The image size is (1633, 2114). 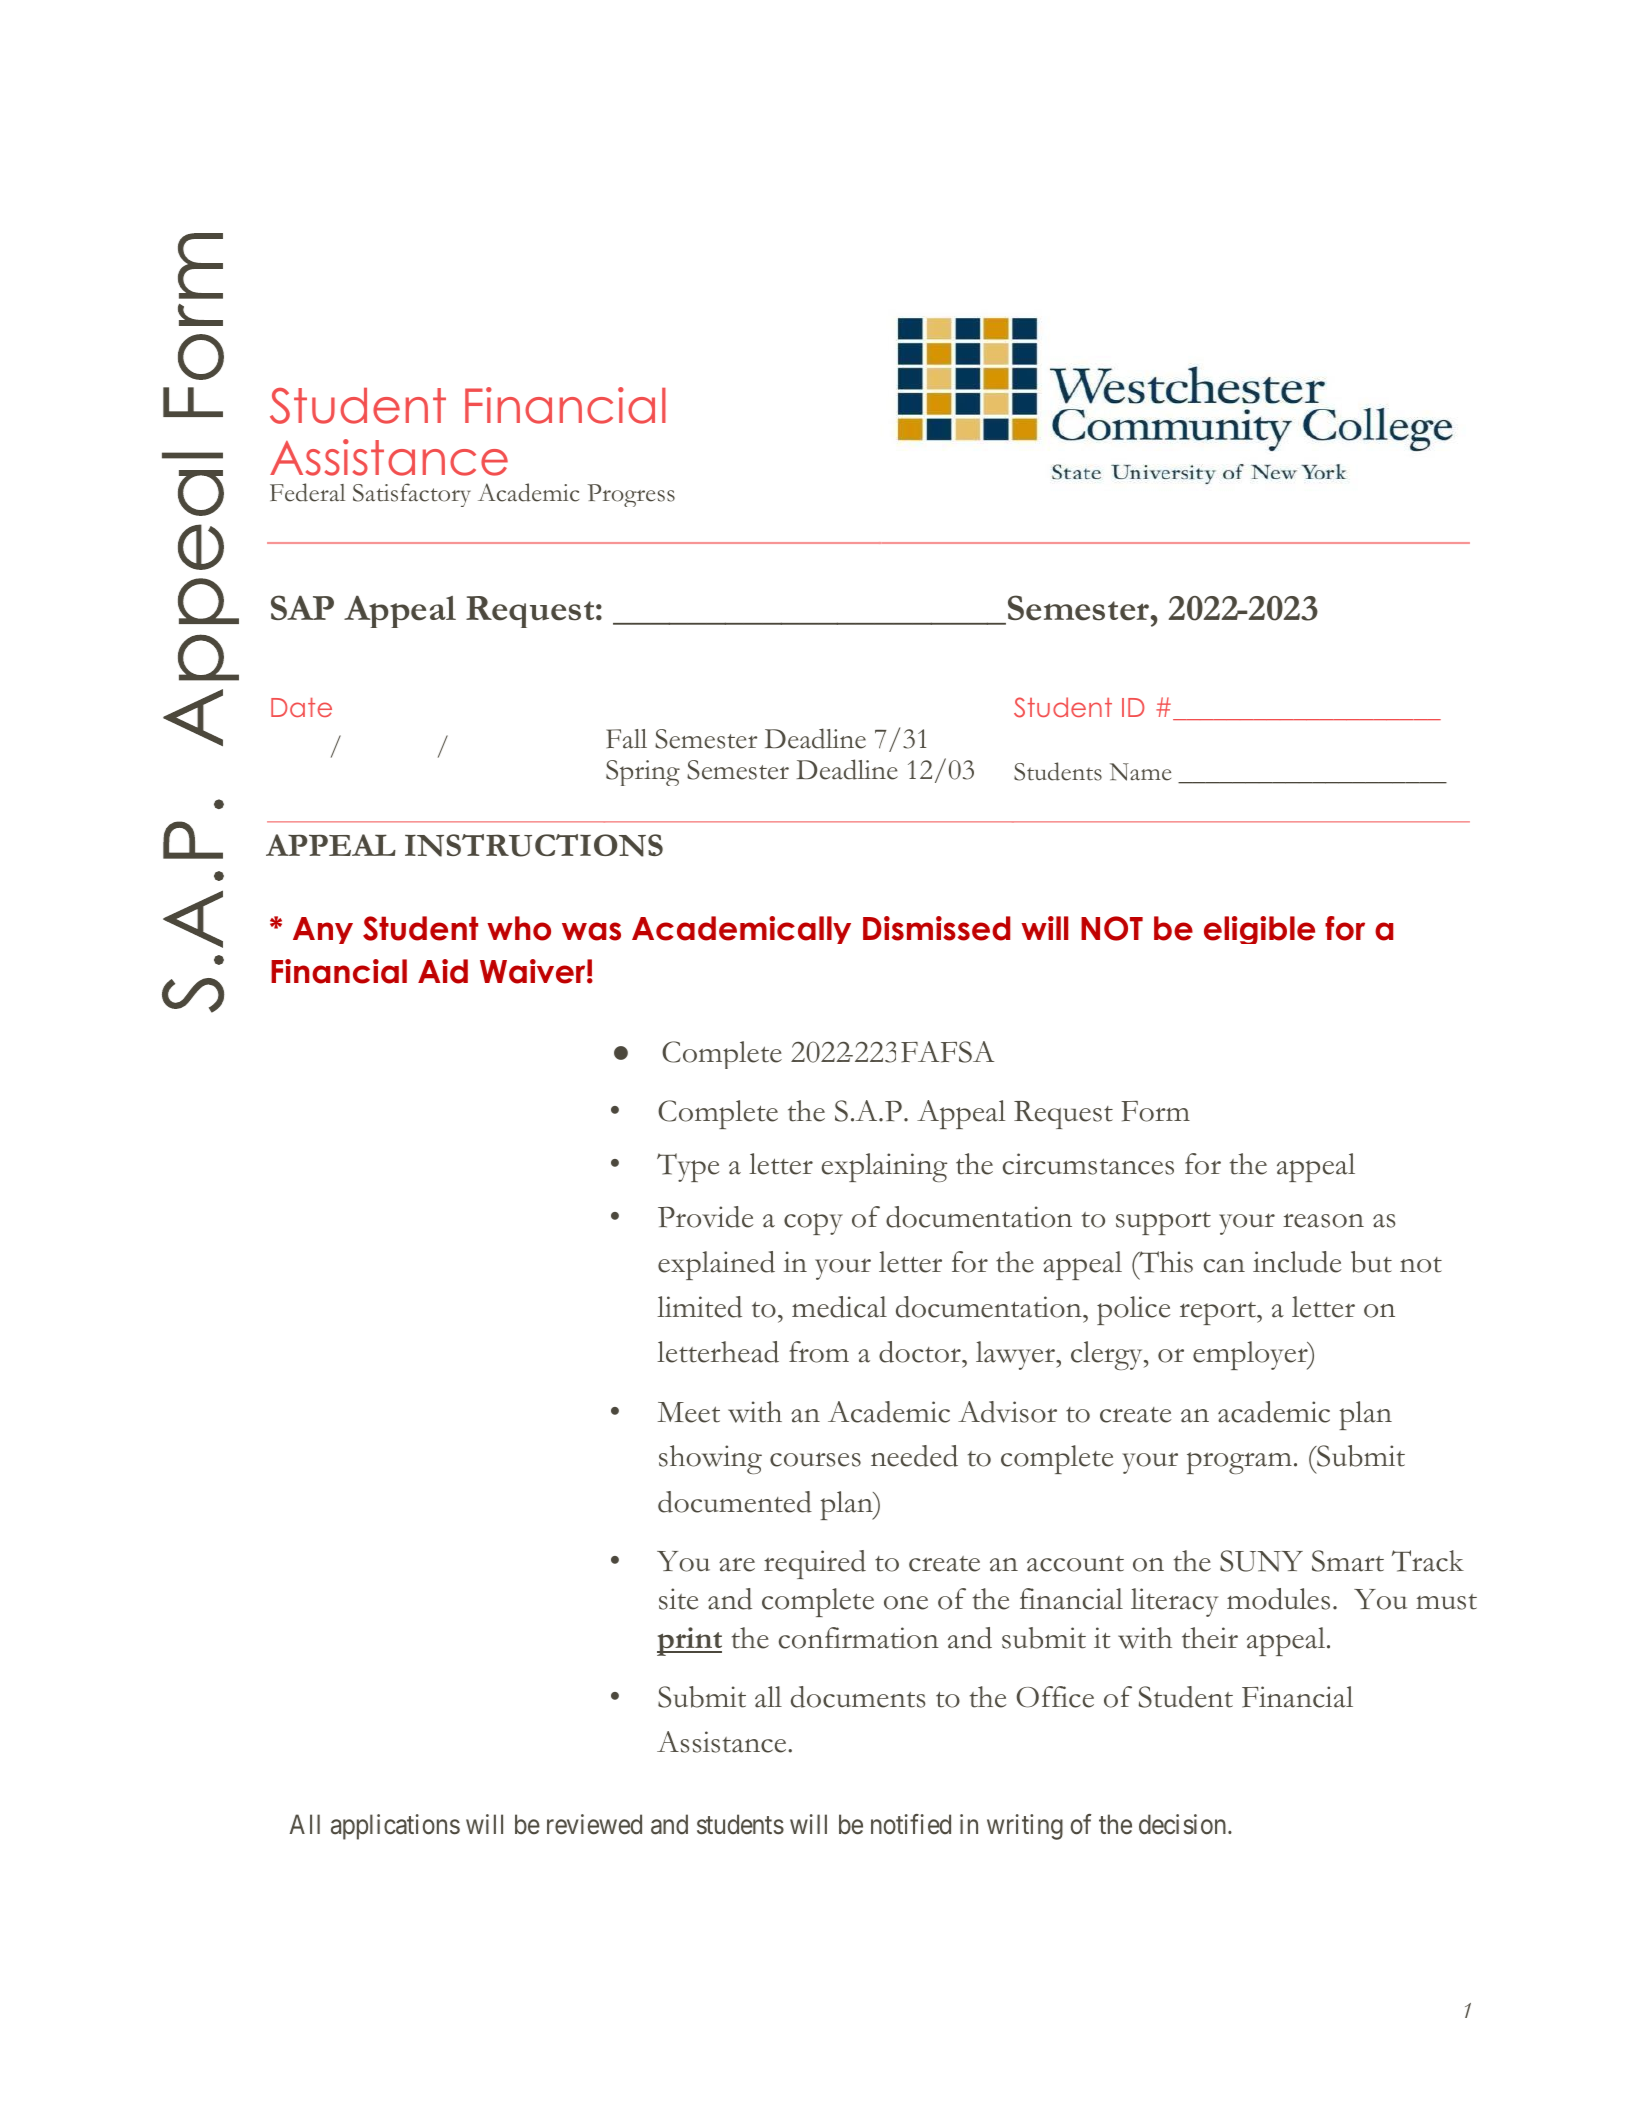 What do you see at coordinates (911, 1824) in the page?
I see `notified` at bounding box center [911, 1824].
